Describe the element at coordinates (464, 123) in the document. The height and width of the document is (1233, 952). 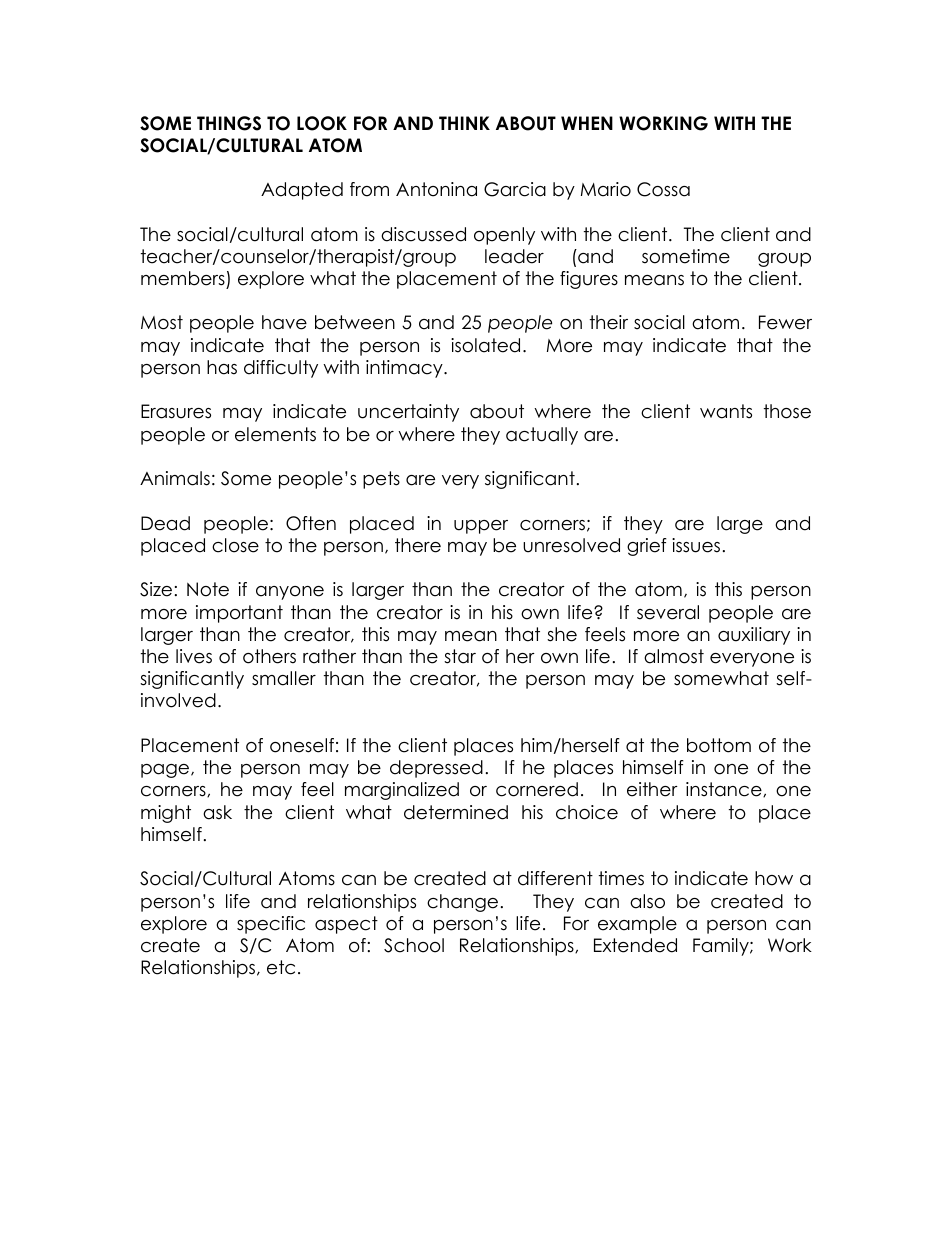
I see `THINK` at that location.
